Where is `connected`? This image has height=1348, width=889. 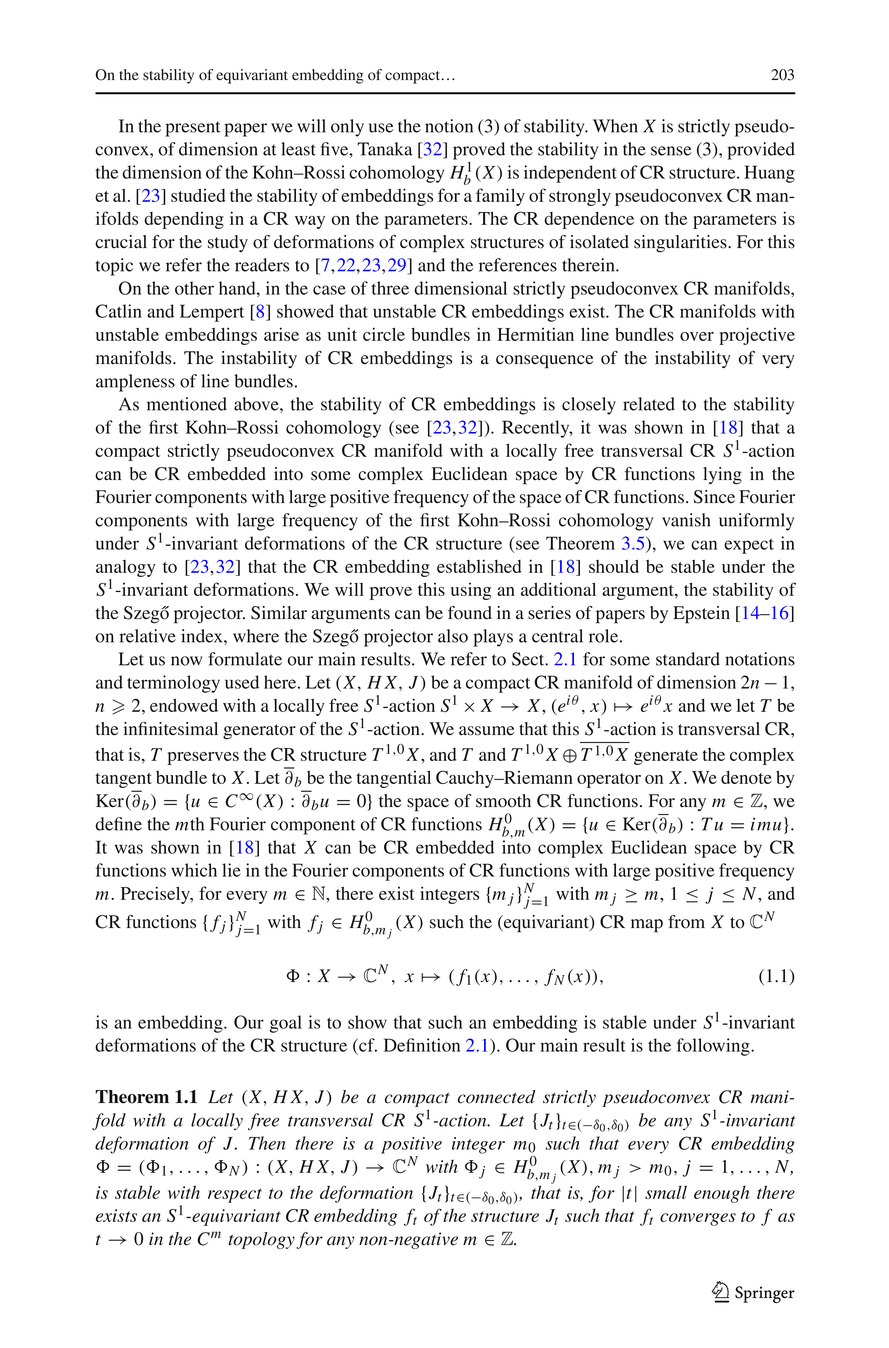
connected is located at coordinates (497, 1097).
